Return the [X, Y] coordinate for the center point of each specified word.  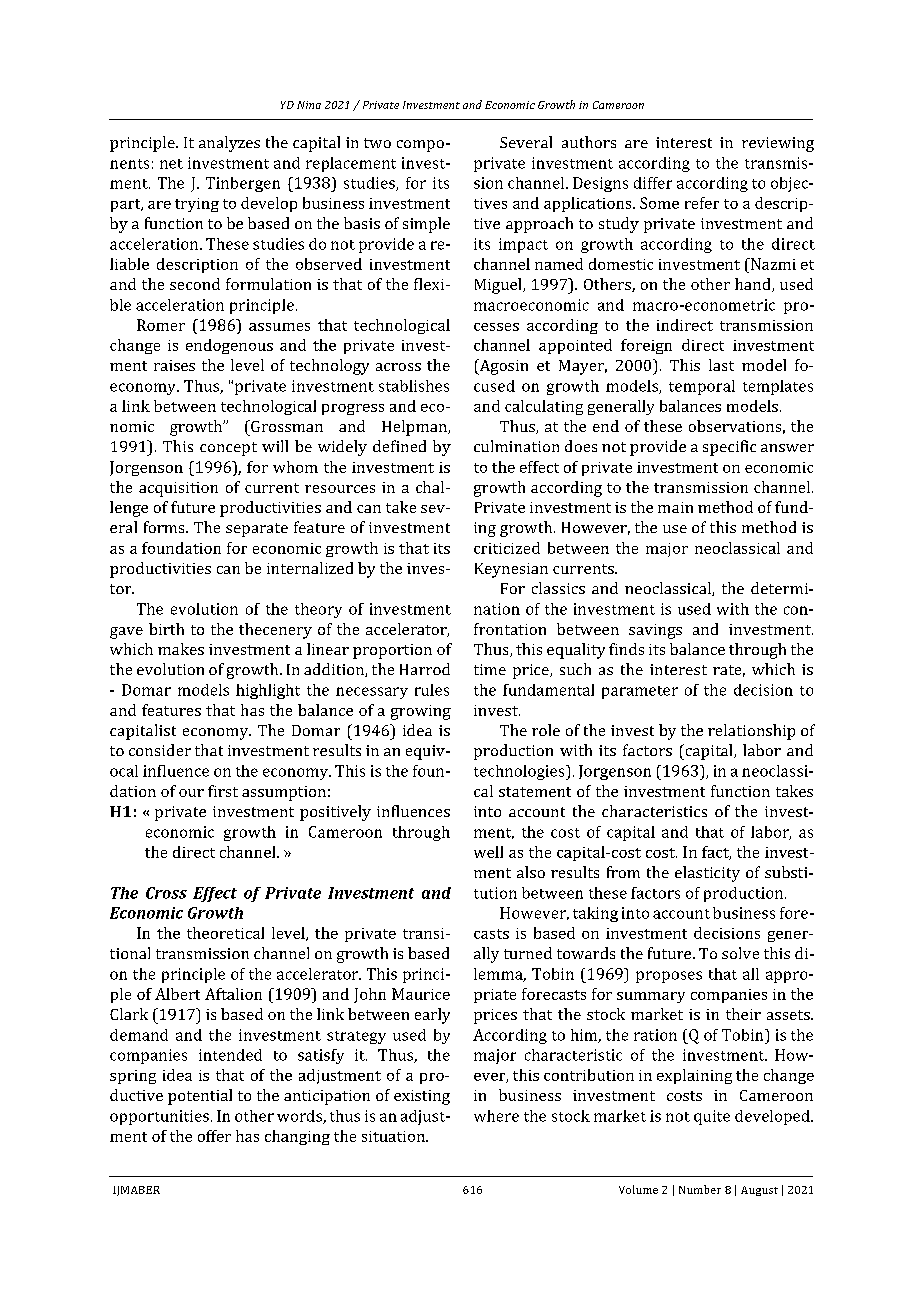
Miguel [499, 286]
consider [160, 750]
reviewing [778, 144]
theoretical [225, 933]
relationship [751, 732]
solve [740, 953]
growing [421, 712]
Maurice [421, 994]
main [675, 507]
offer [214, 1136]
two [377, 143]
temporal [702, 387]
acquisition [178, 489]
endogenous [229, 346]
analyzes [229, 144]
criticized [507, 548]
